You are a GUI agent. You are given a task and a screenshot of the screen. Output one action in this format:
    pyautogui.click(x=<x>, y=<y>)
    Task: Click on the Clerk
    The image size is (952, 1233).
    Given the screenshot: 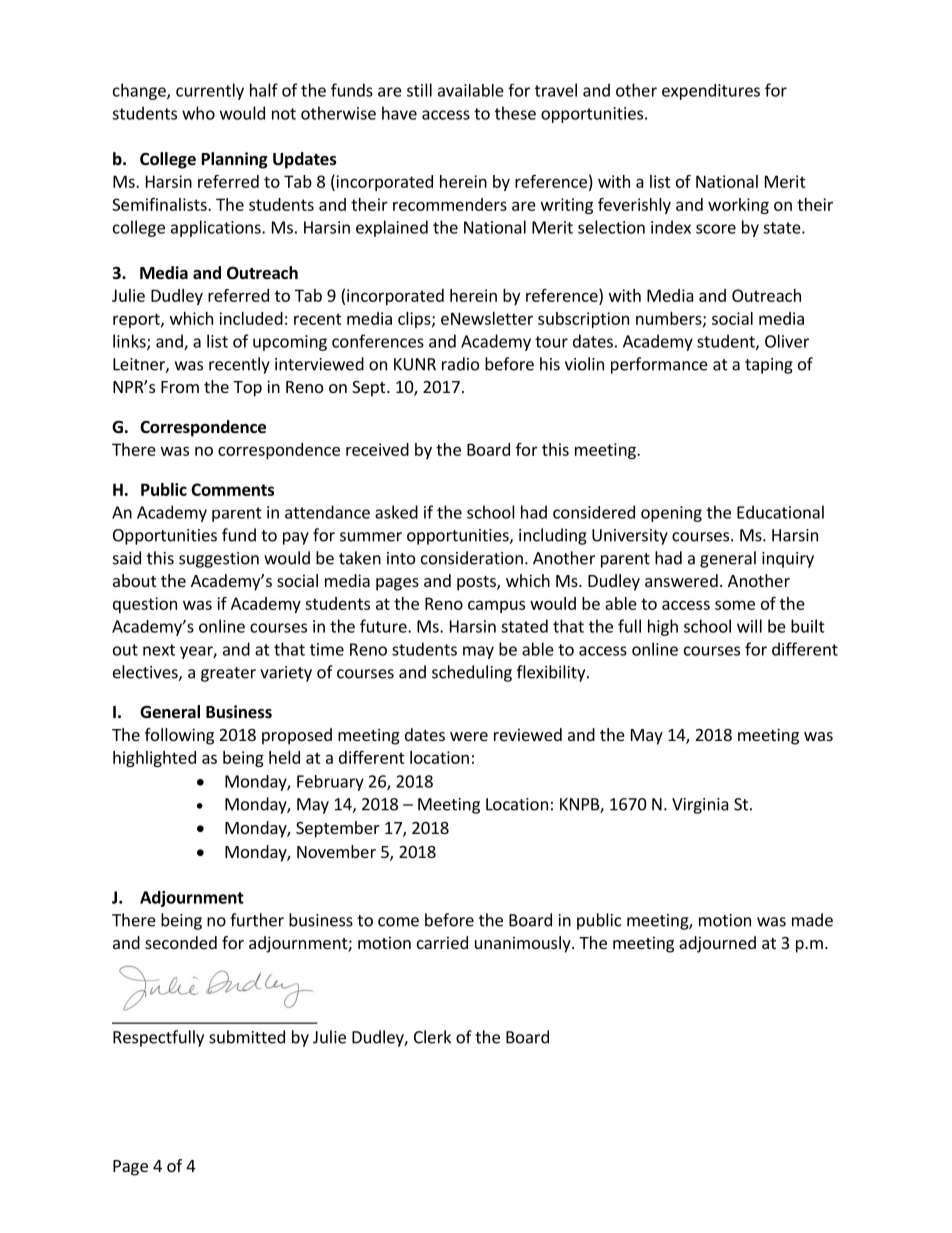 What is the action you would take?
    pyautogui.click(x=432, y=1037)
